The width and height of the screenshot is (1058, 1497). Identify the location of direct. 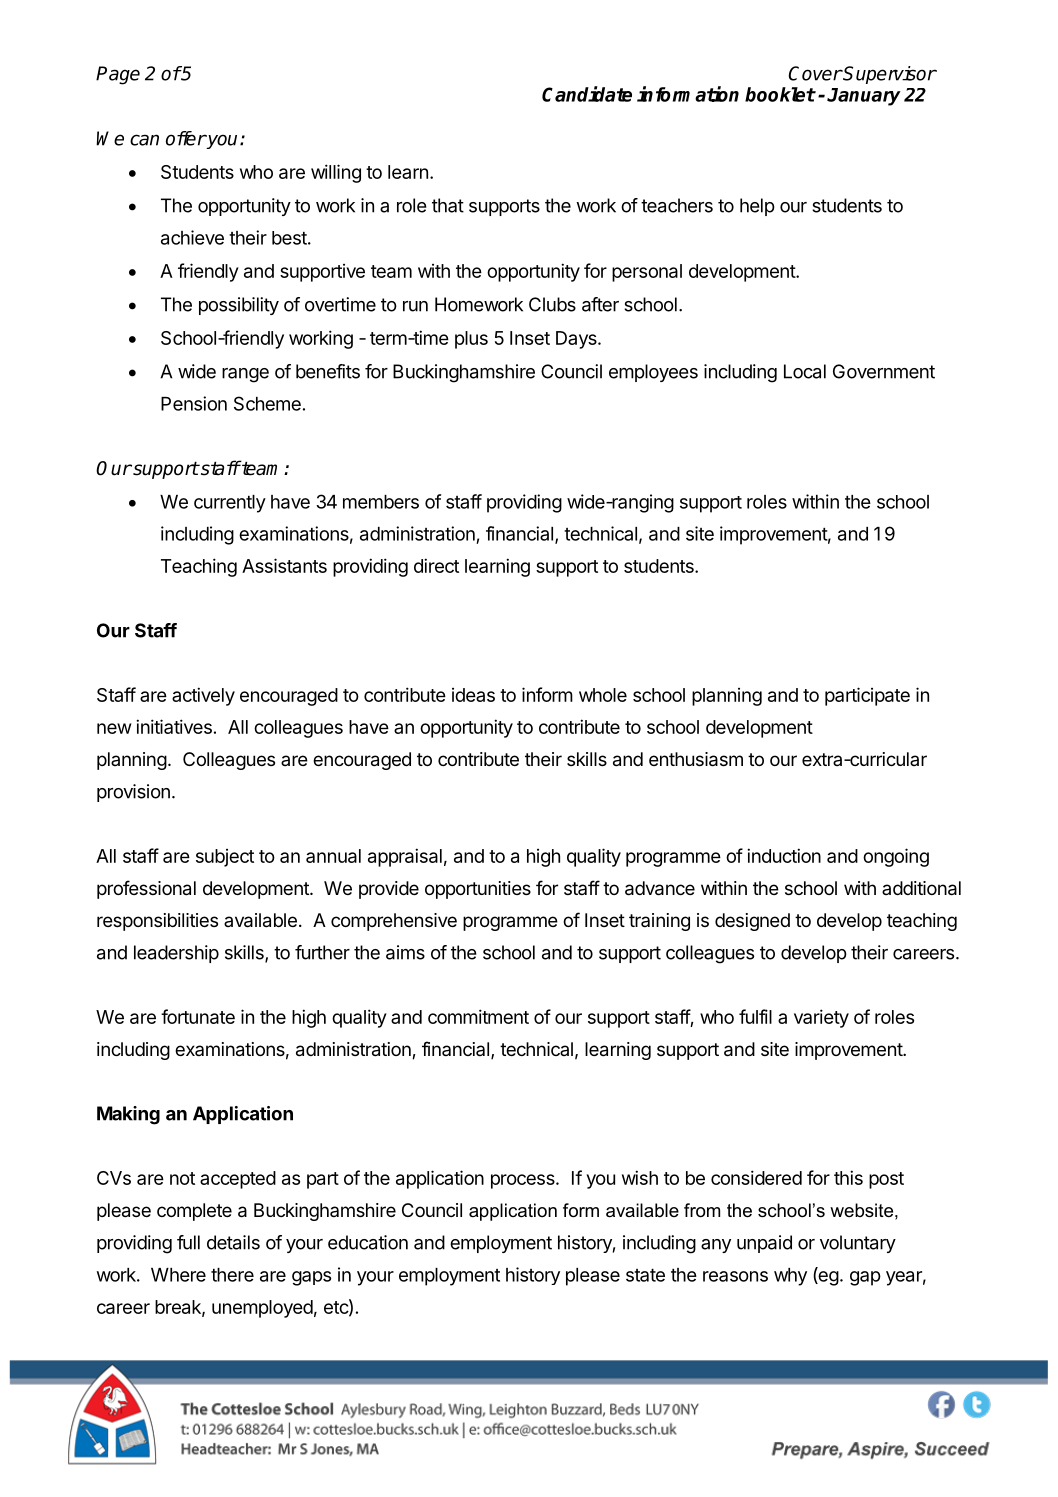
(436, 565).
